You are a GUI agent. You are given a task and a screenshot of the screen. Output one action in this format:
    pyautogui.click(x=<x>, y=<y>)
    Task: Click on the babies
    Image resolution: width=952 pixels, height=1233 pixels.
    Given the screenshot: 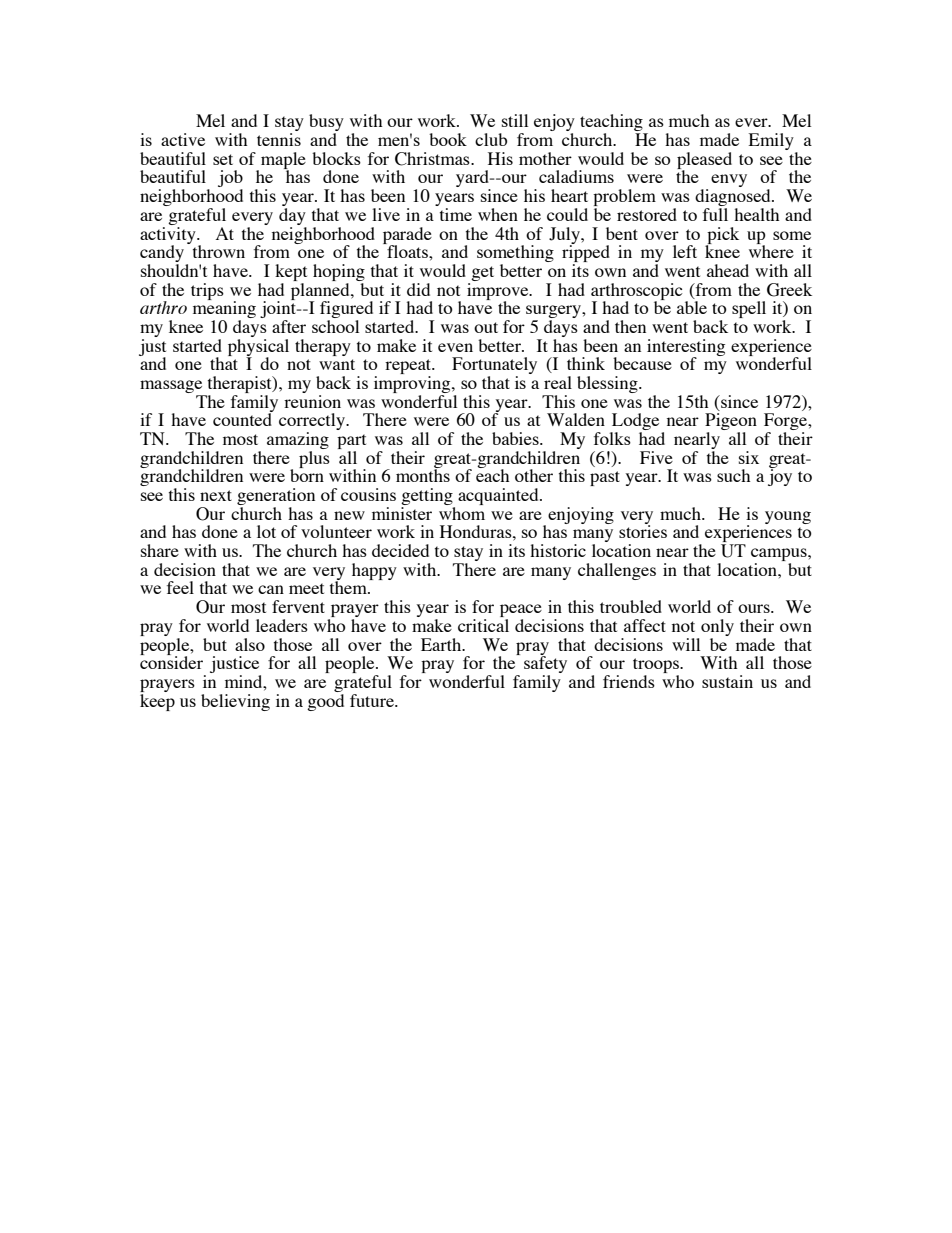 What is the action you would take?
    pyautogui.click(x=516, y=438)
